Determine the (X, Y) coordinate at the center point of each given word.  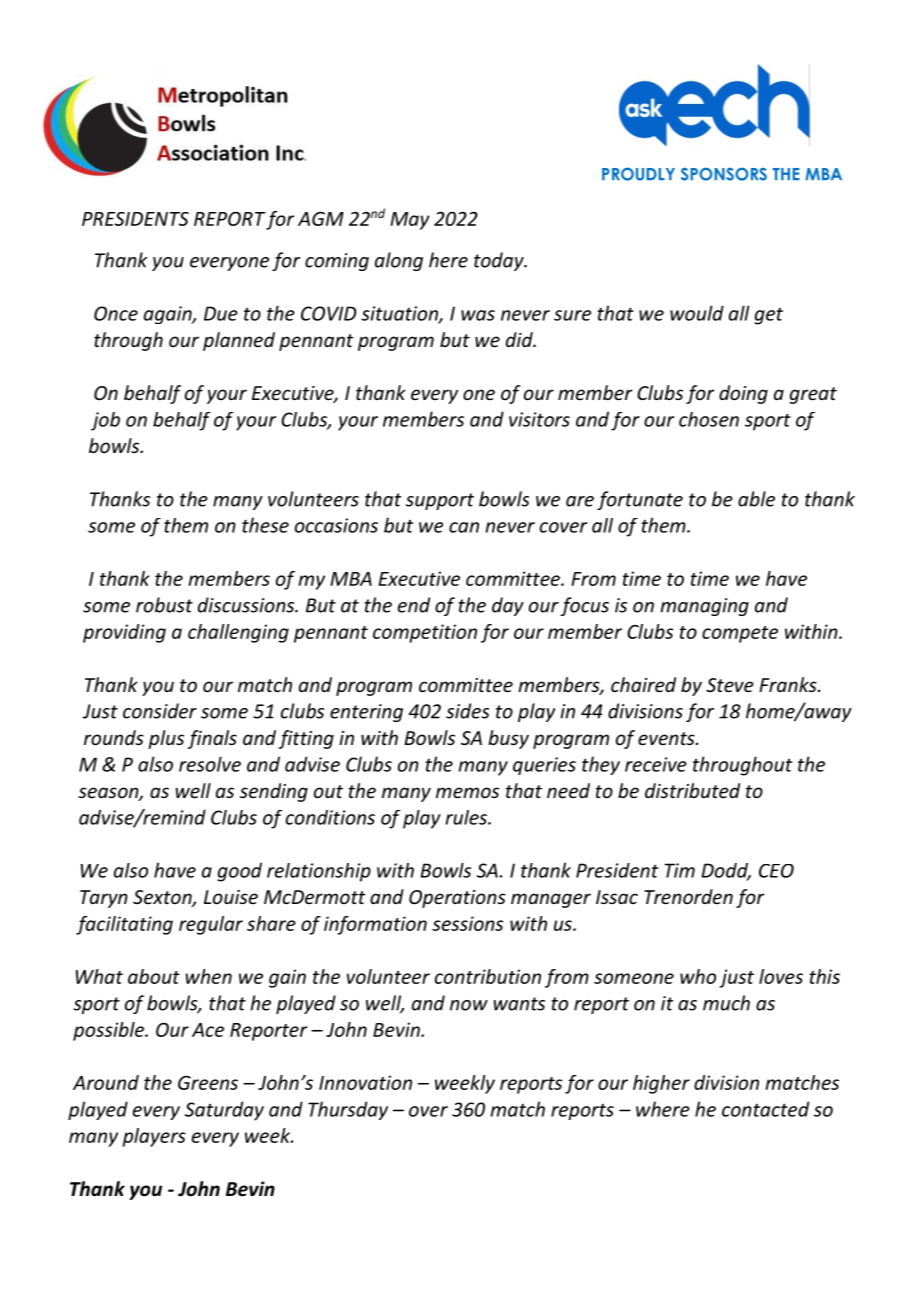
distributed (692, 790)
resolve (210, 764)
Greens (208, 1082)
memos (467, 792)
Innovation (365, 1082)
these (265, 525)
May (410, 221)
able (756, 499)
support (440, 501)
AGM (321, 218)
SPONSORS (724, 174)
